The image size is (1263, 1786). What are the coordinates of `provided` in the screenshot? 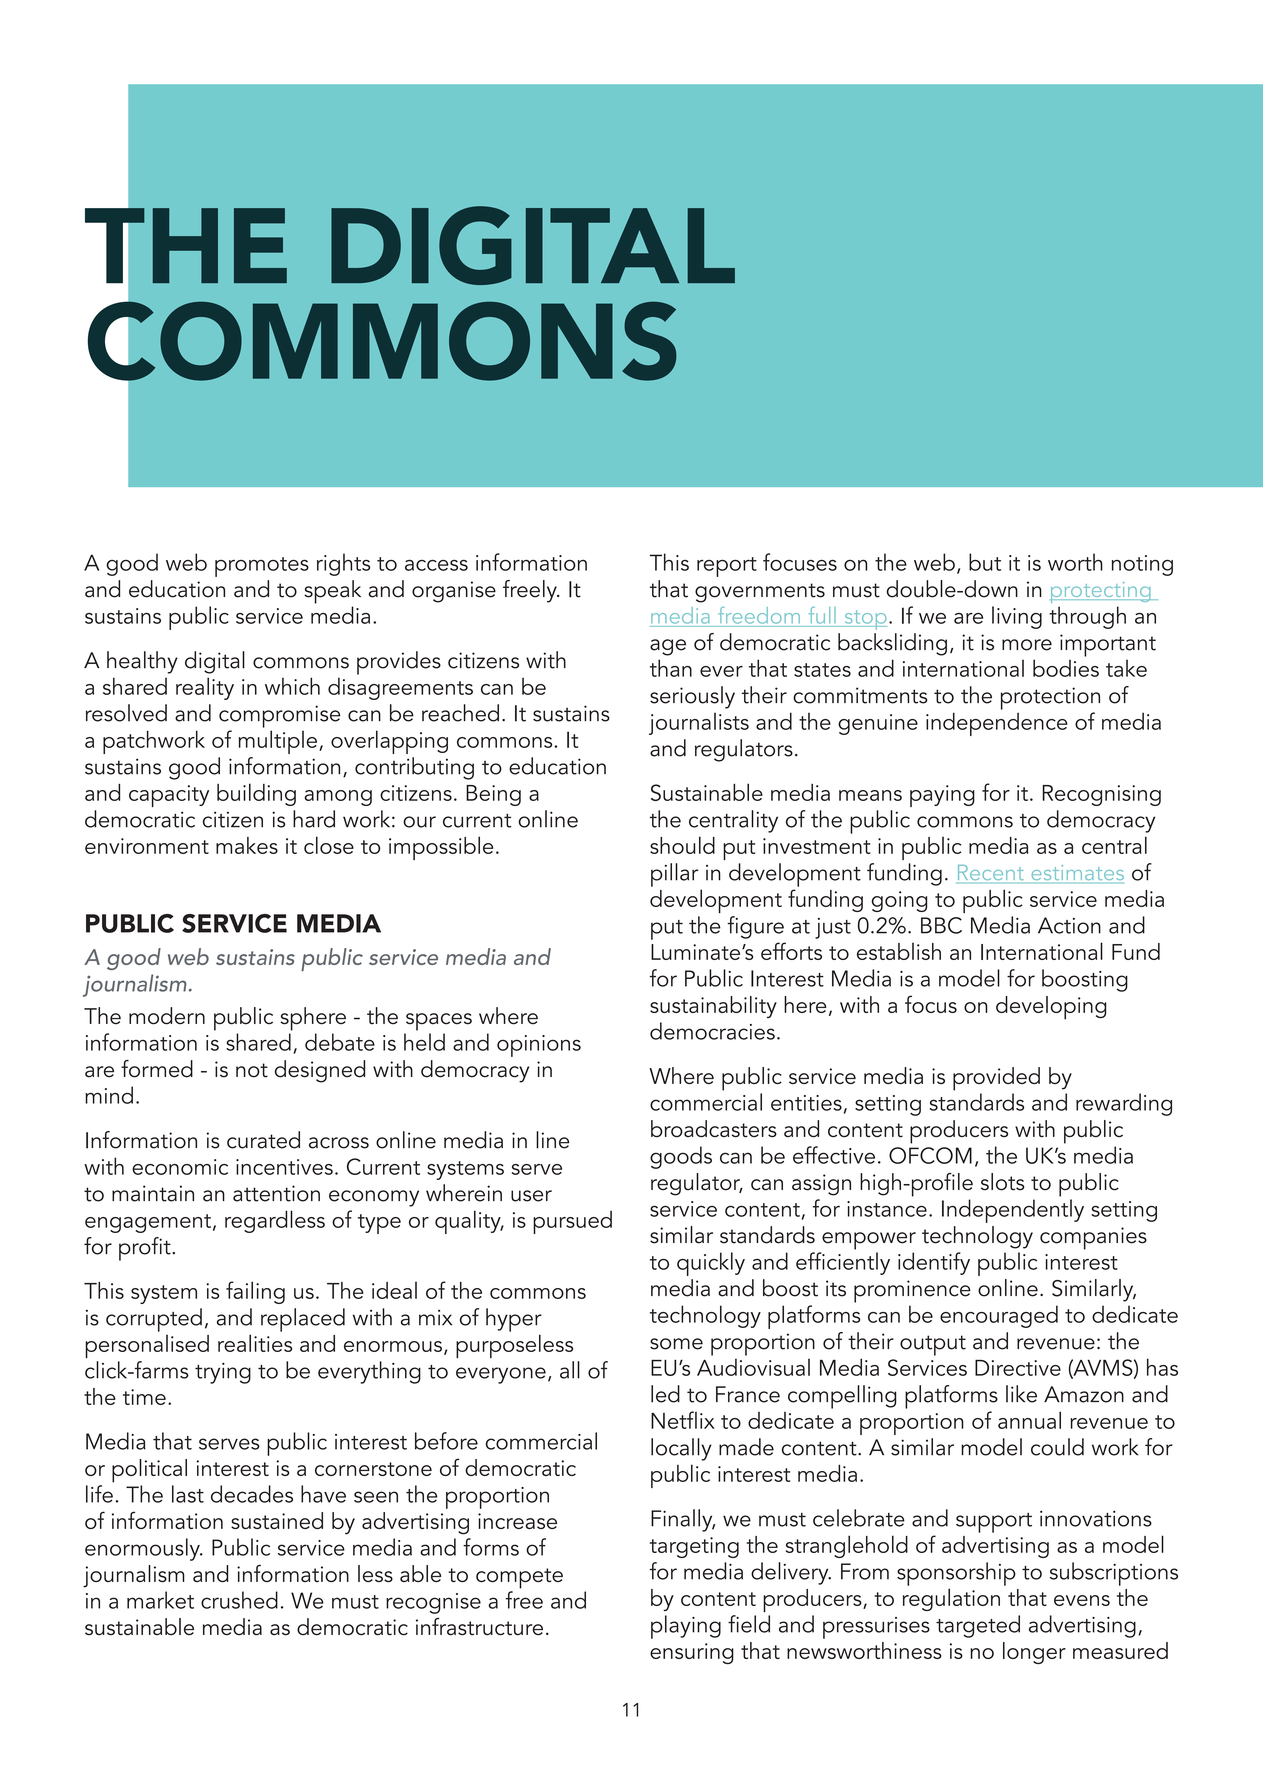 It's located at (996, 1079).
